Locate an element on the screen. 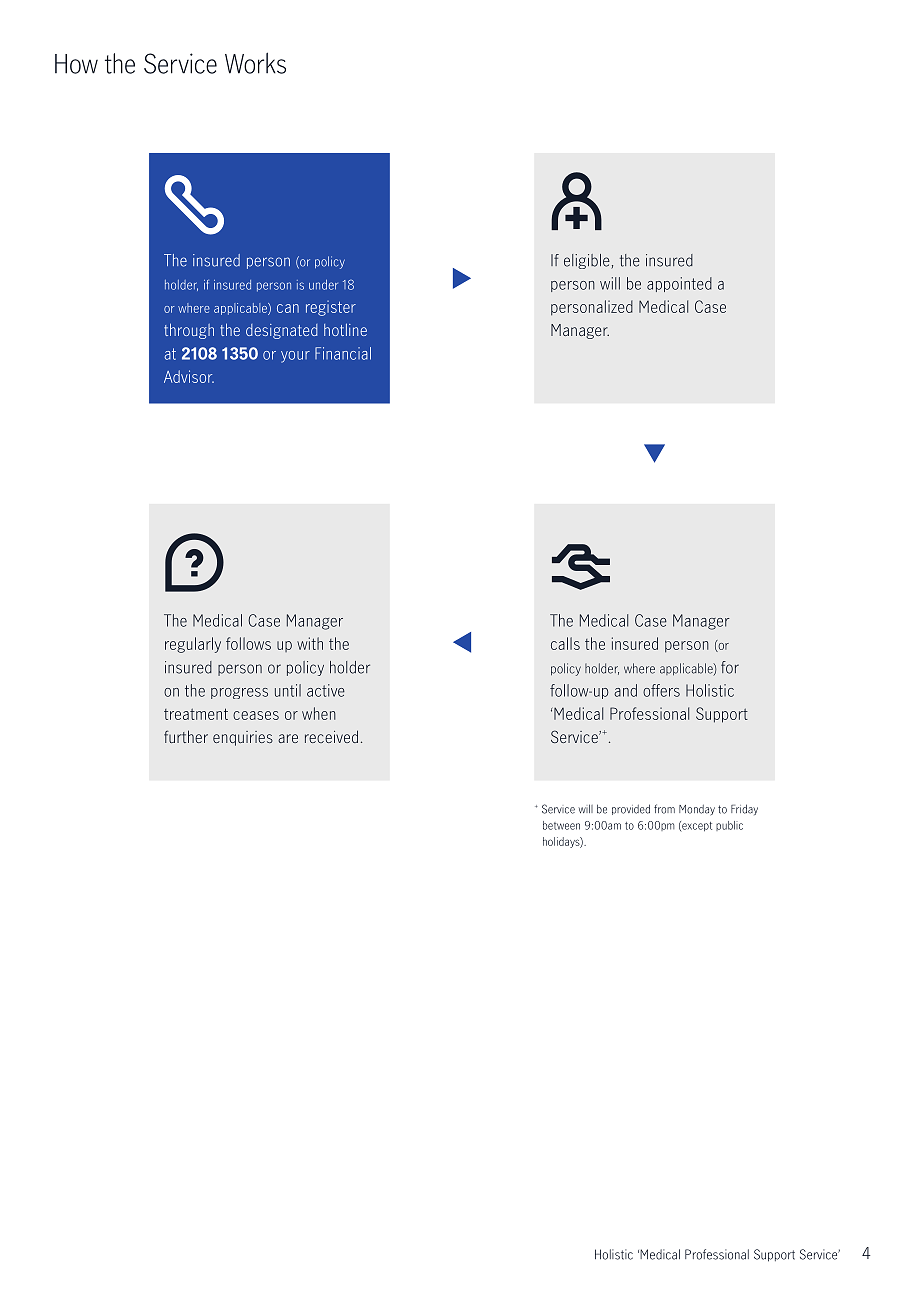 This screenshot has width=924, height=1308. under is located at coordinates (323, 285).
